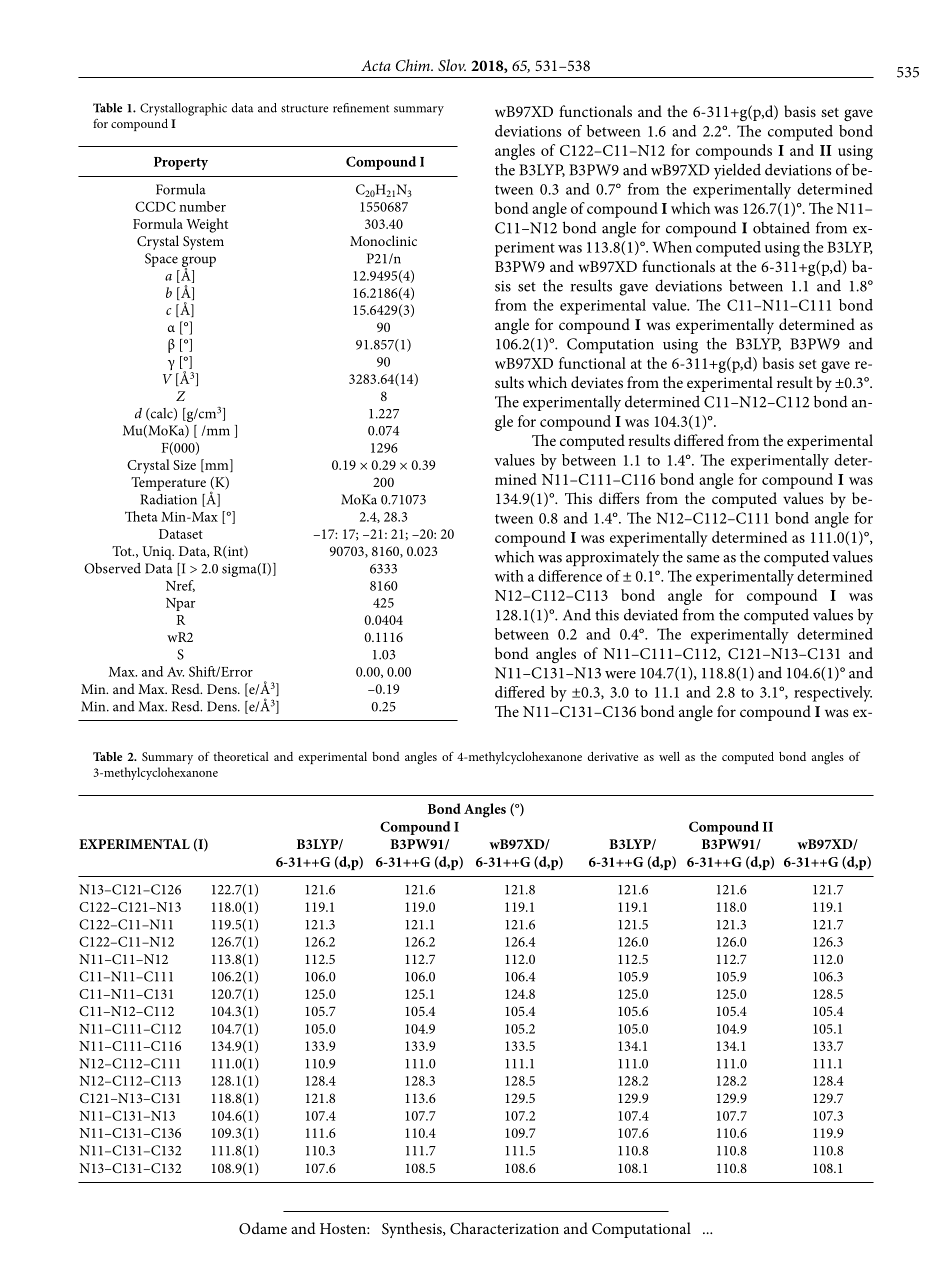 Image resolution: width=952 pixels, height=1283 pixels. What do you see at coordinates (737, 171) in the screenshot?
I see `yielded` at bounding box center [737, 171].
